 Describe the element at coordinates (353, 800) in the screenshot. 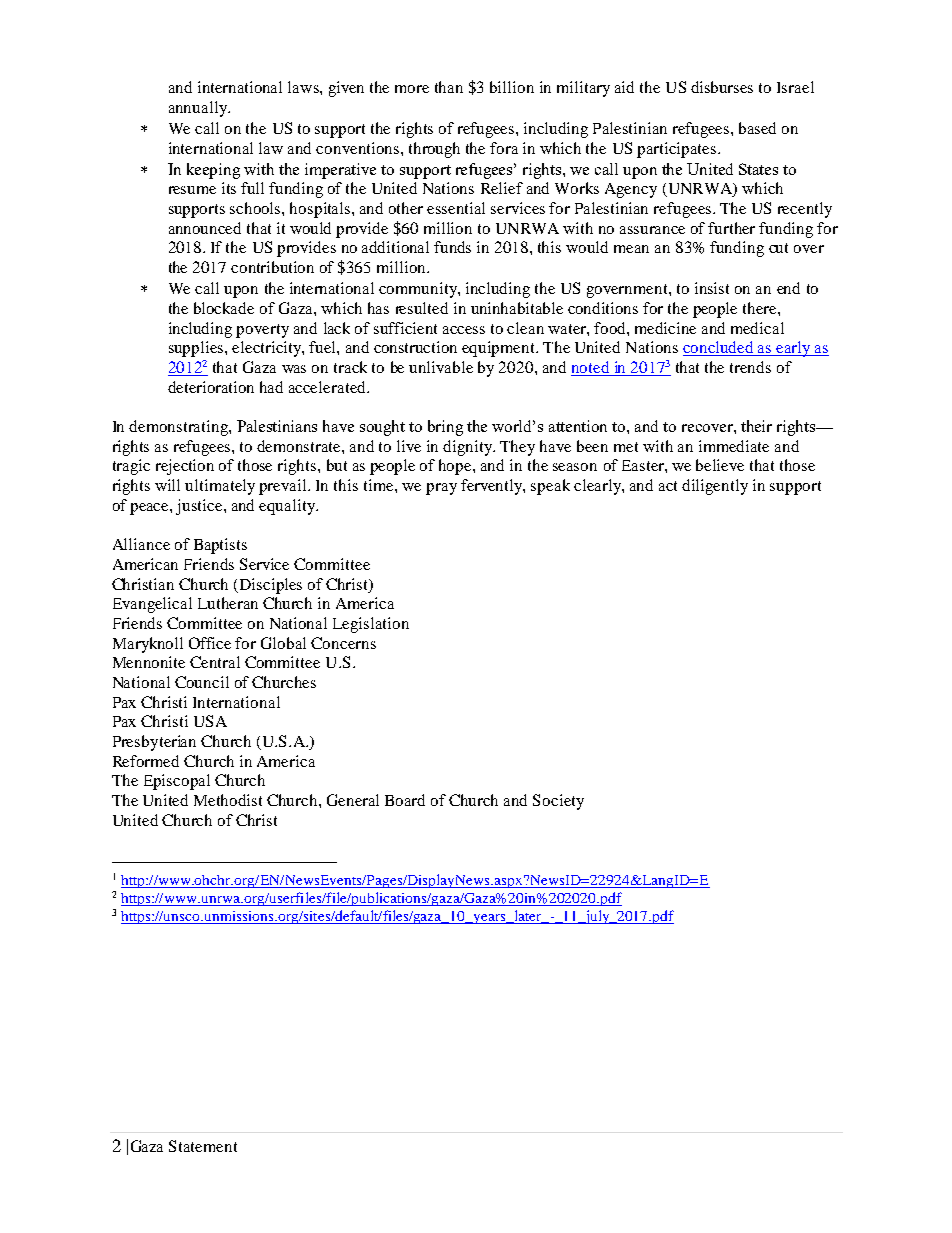

I see `General` at that location.
